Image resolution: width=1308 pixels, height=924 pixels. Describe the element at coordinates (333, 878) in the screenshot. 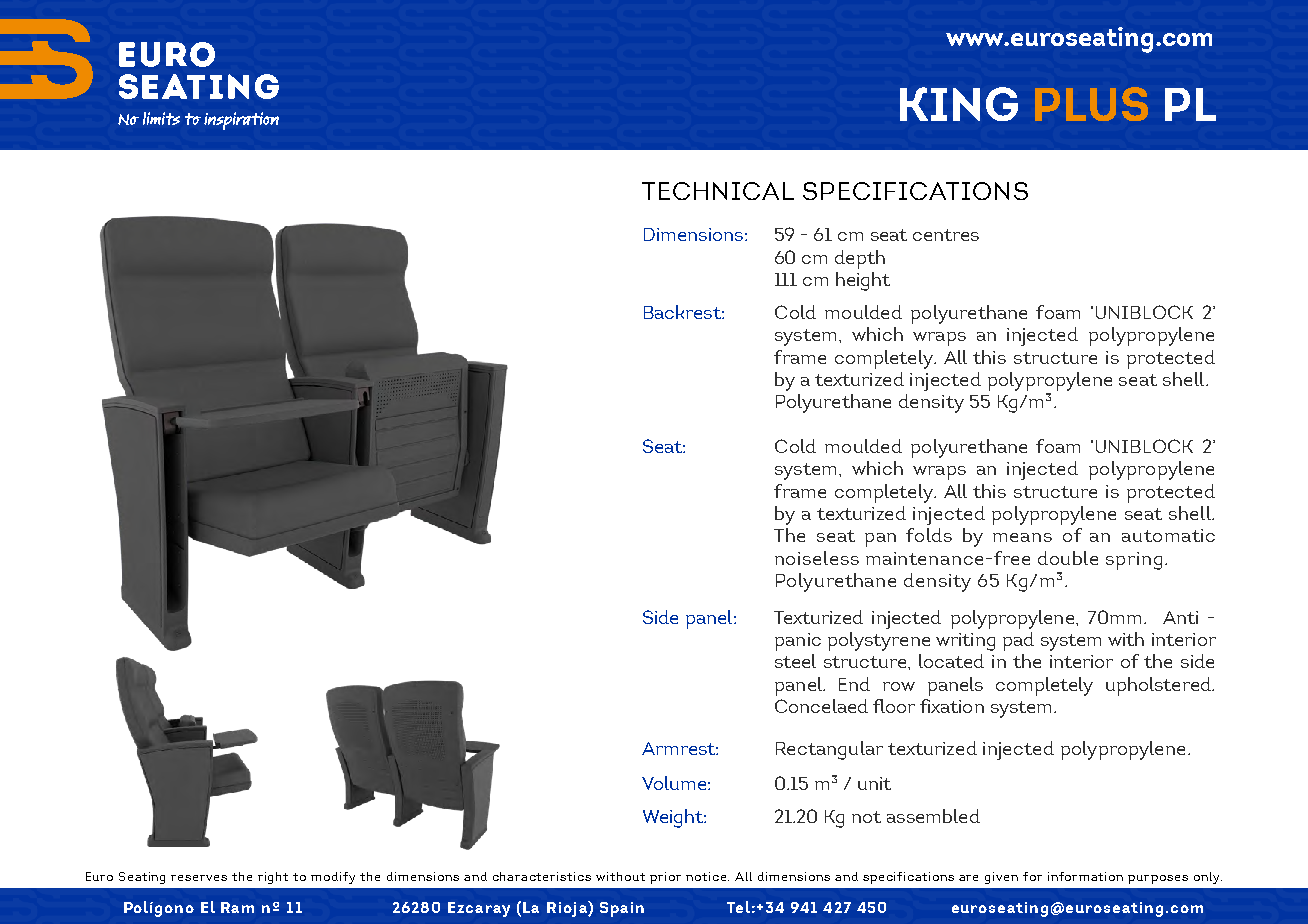

I see `modify` at that location.
